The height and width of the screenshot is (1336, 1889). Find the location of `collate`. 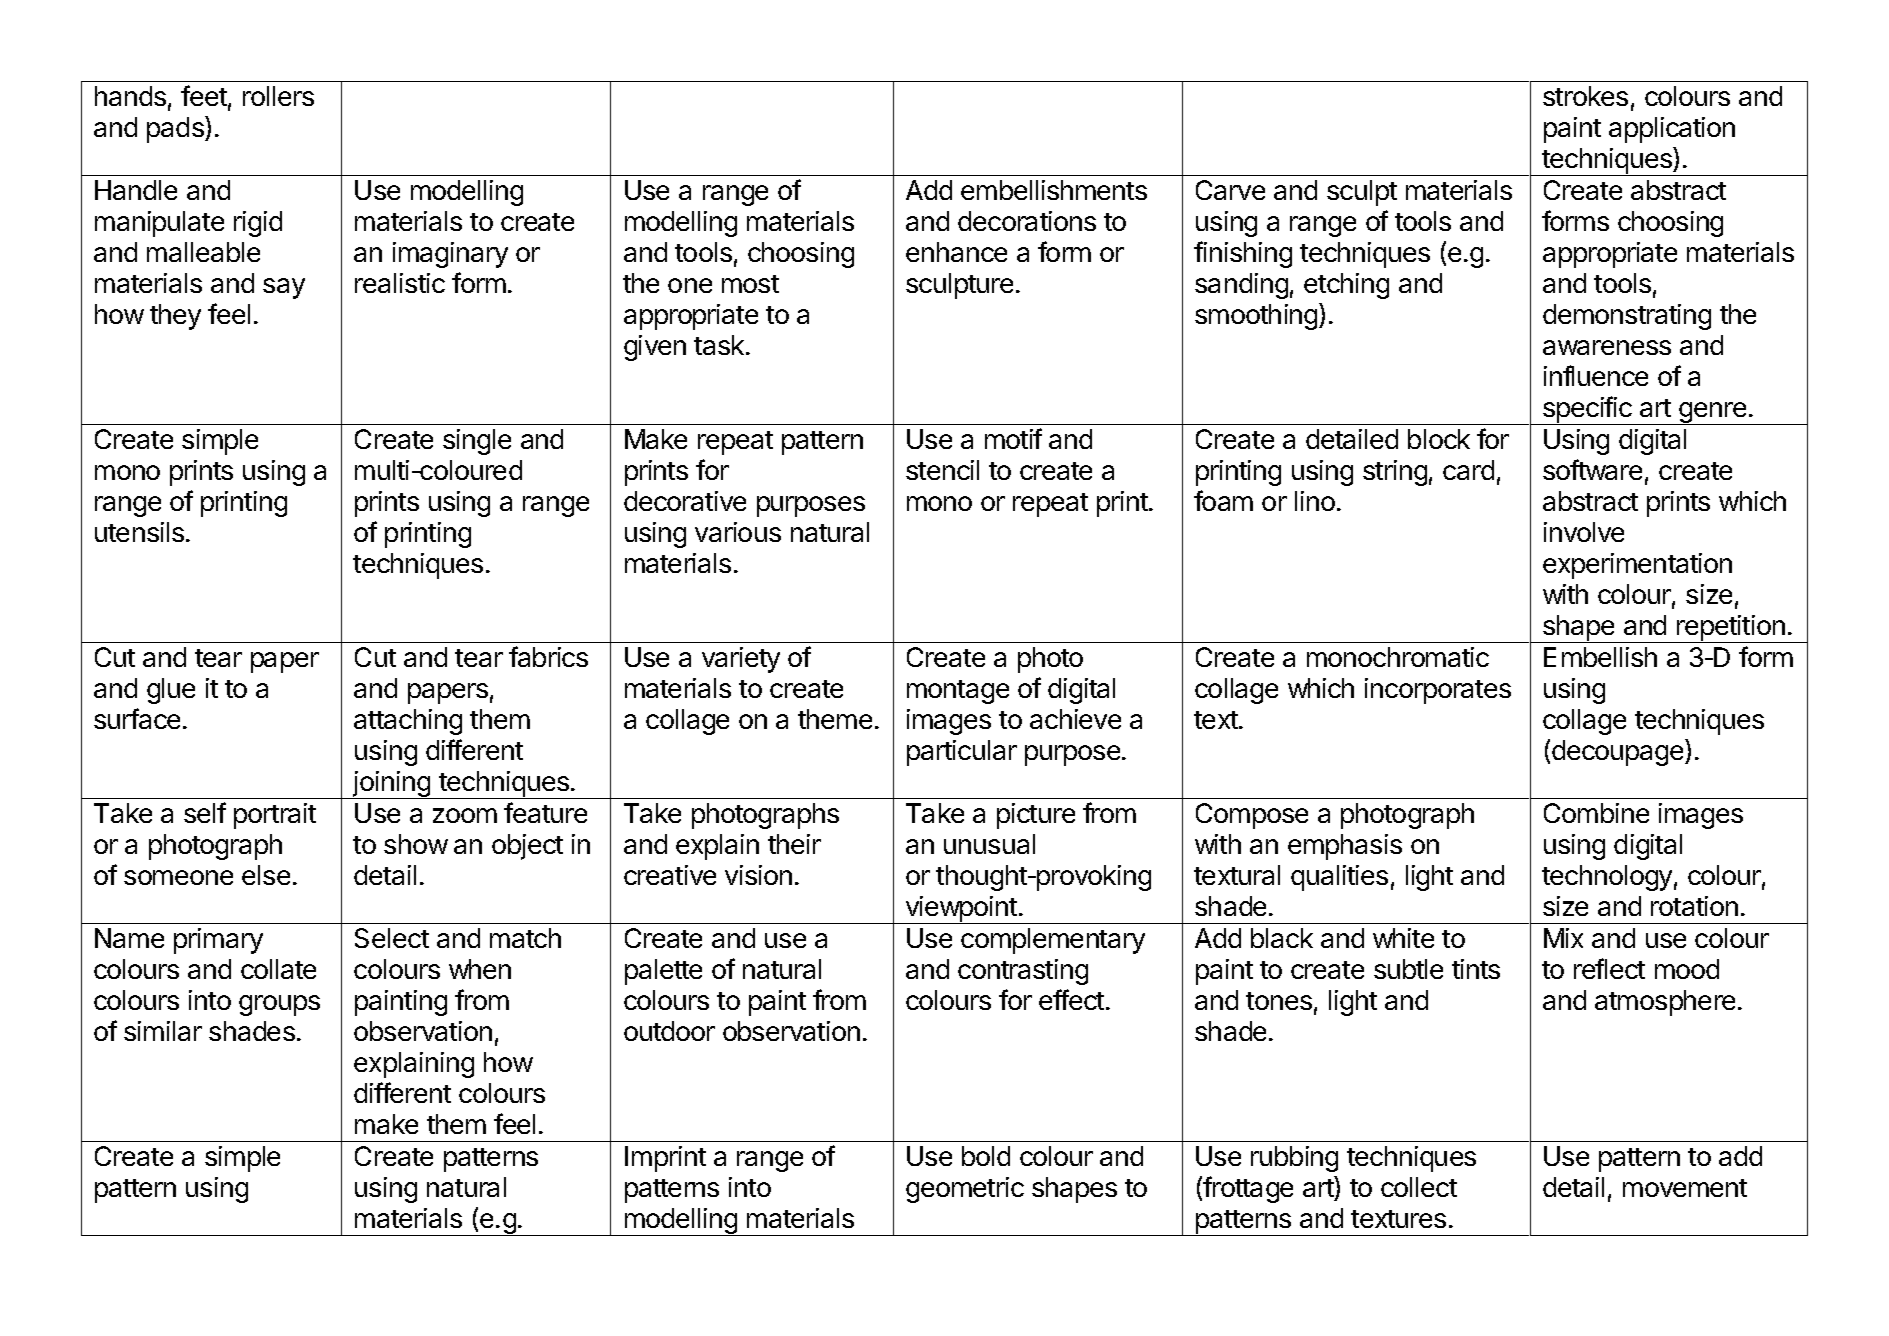

collate is located at coordinates (278, 969).
